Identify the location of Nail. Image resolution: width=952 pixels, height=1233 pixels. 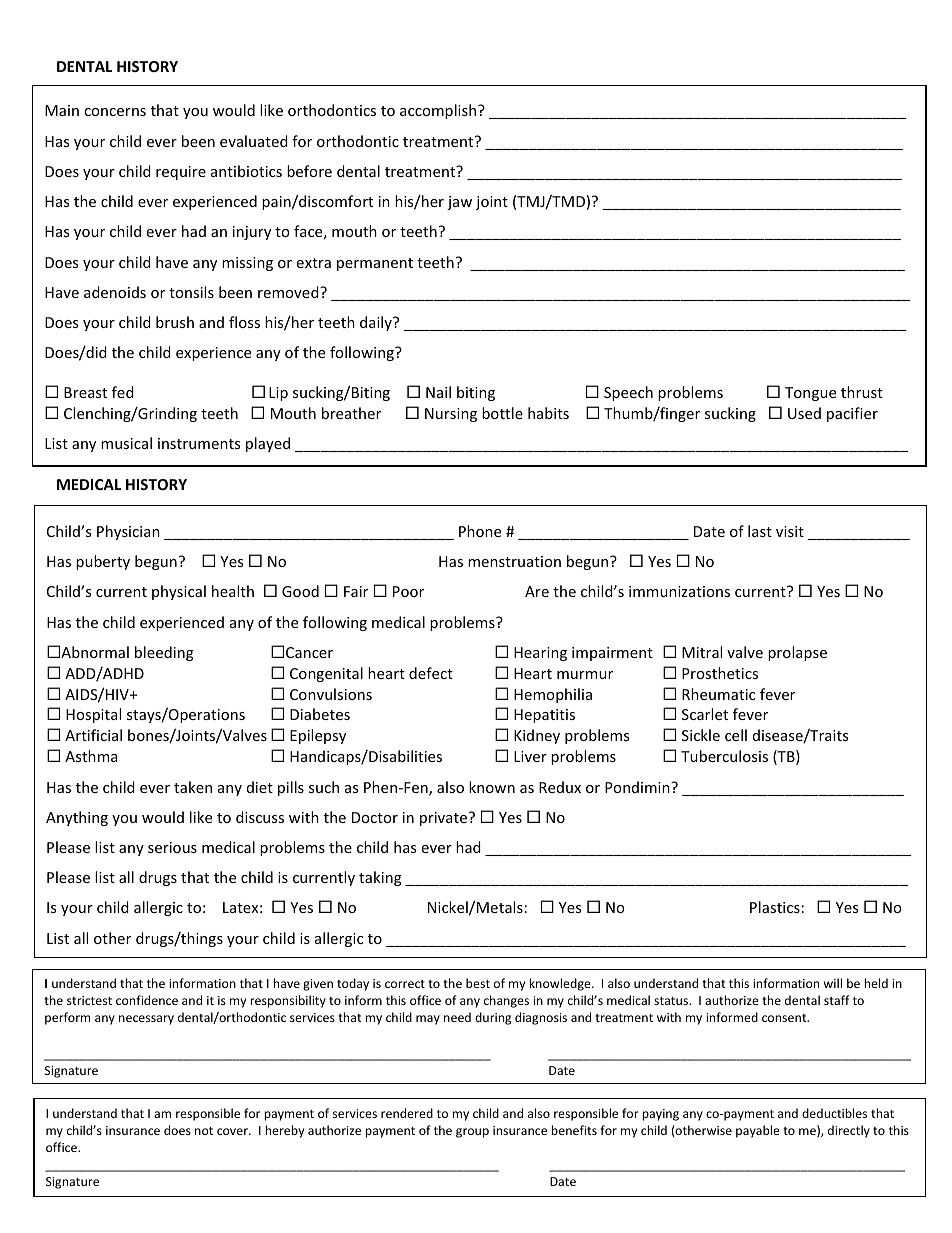
(438, 392).
